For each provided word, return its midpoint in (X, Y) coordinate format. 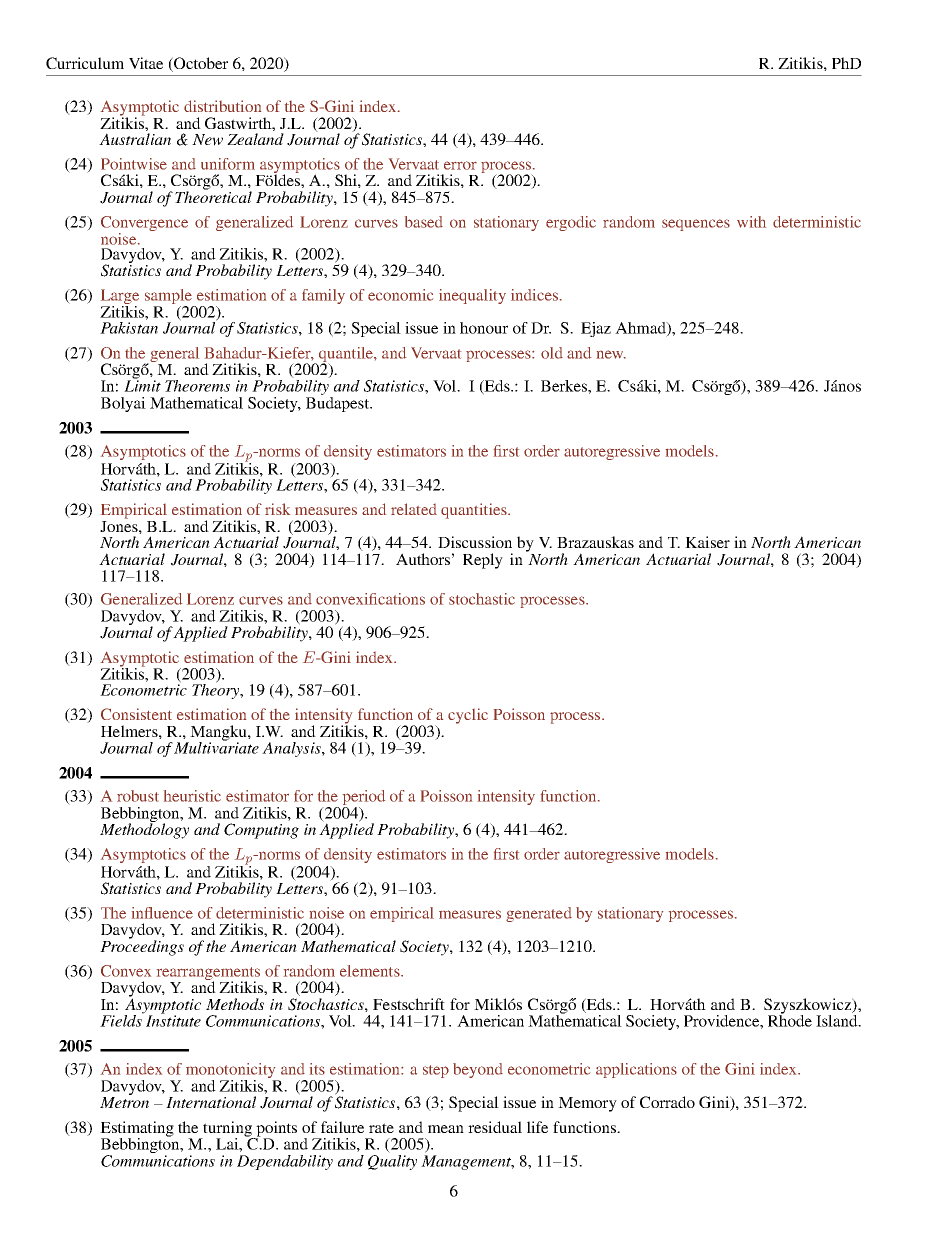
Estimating (137, 1130)
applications (636, 1070)
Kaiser (707, 542)
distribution (222, 106)
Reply (483, 561)
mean (446, 1129)
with (751, 222)
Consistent (136, 714)
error (460, 165)
